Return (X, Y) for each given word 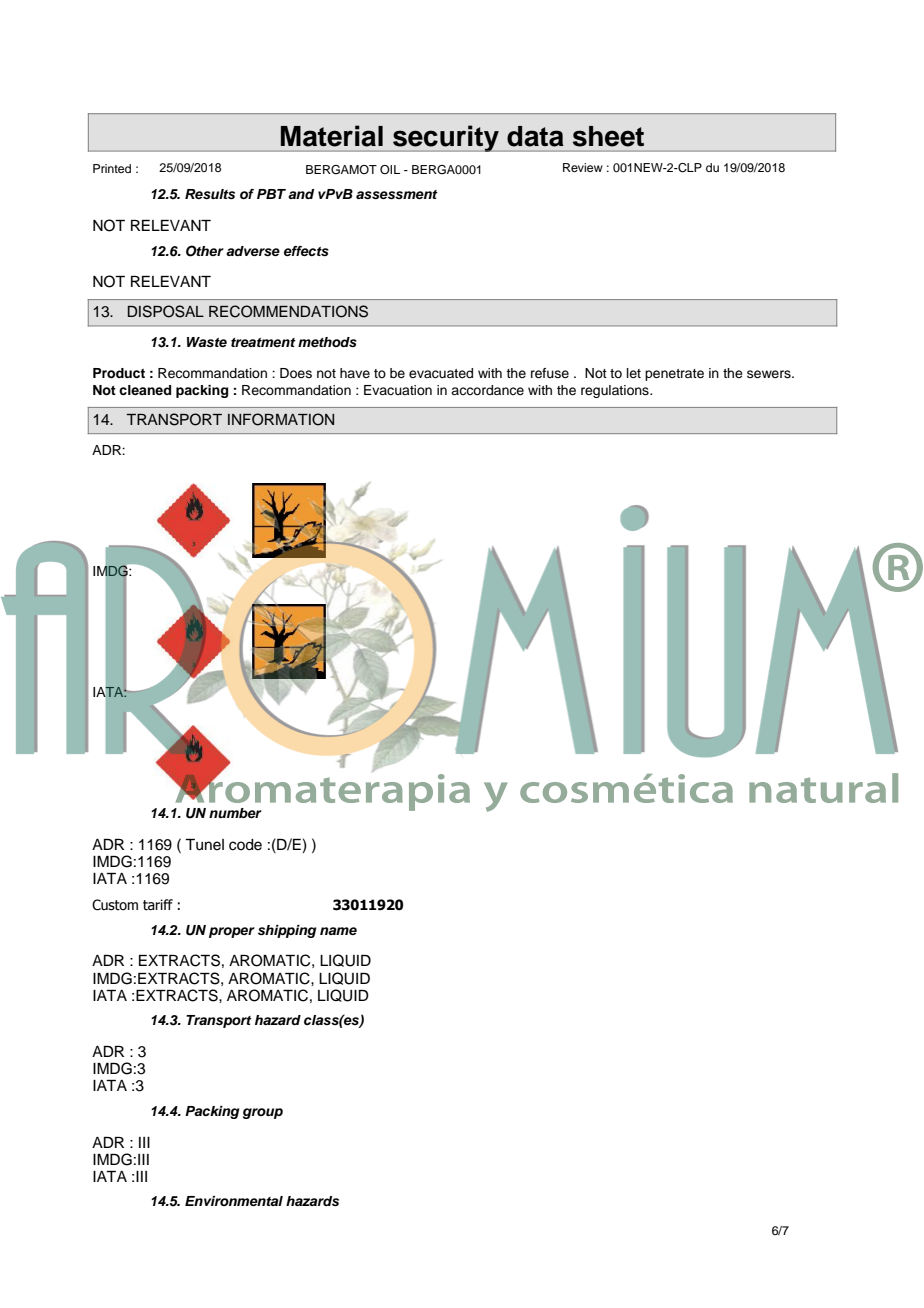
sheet (608, 136)
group (263, 1113)
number (235, 813)
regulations (616, 391)
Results (210, 194)
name (338, 931)
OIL (390, 170)
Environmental (234, 1201)
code (245, 845)
